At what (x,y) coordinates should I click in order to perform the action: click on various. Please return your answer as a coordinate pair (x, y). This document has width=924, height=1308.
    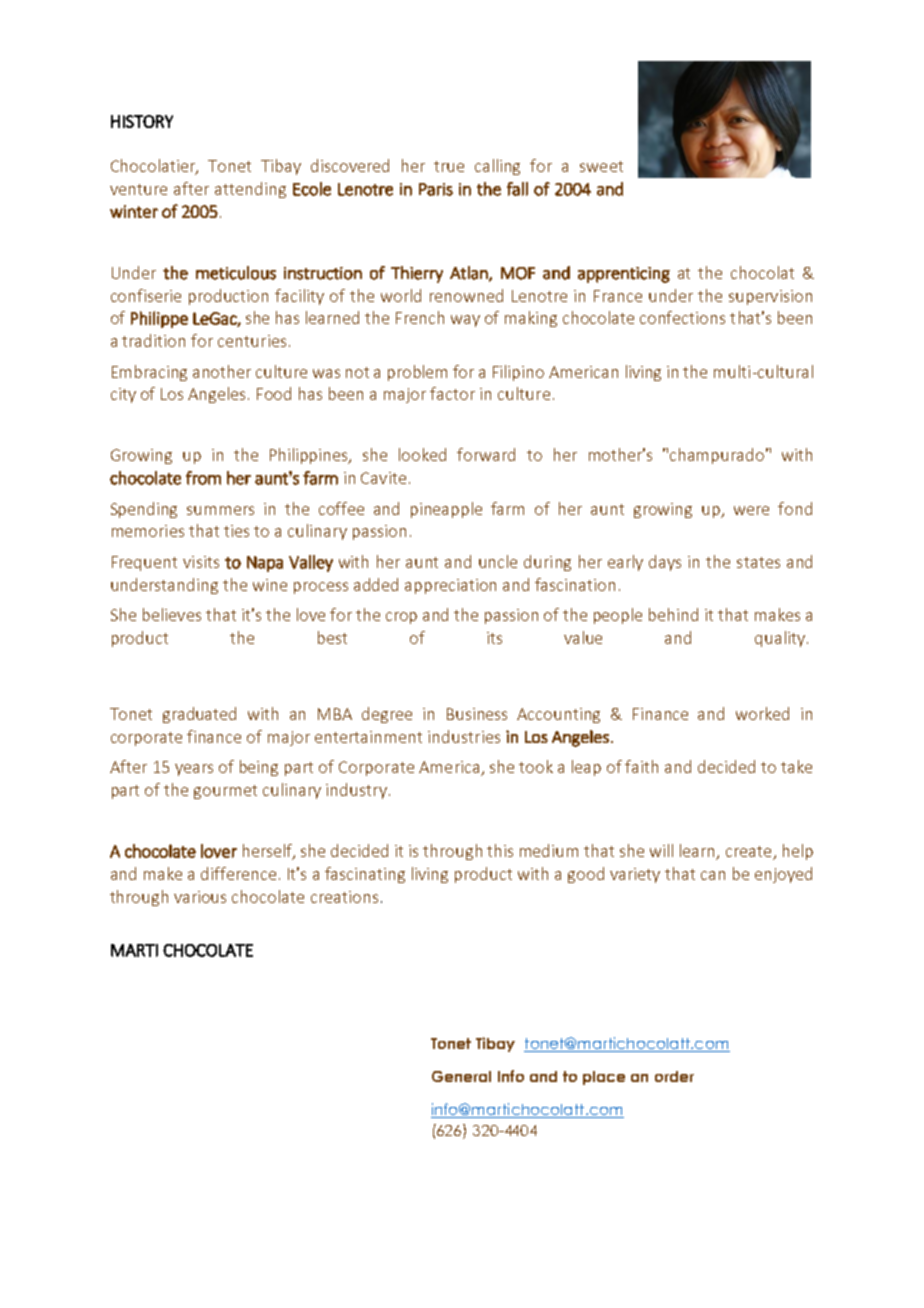
    Looking at the image, I should click on (200, 897).
